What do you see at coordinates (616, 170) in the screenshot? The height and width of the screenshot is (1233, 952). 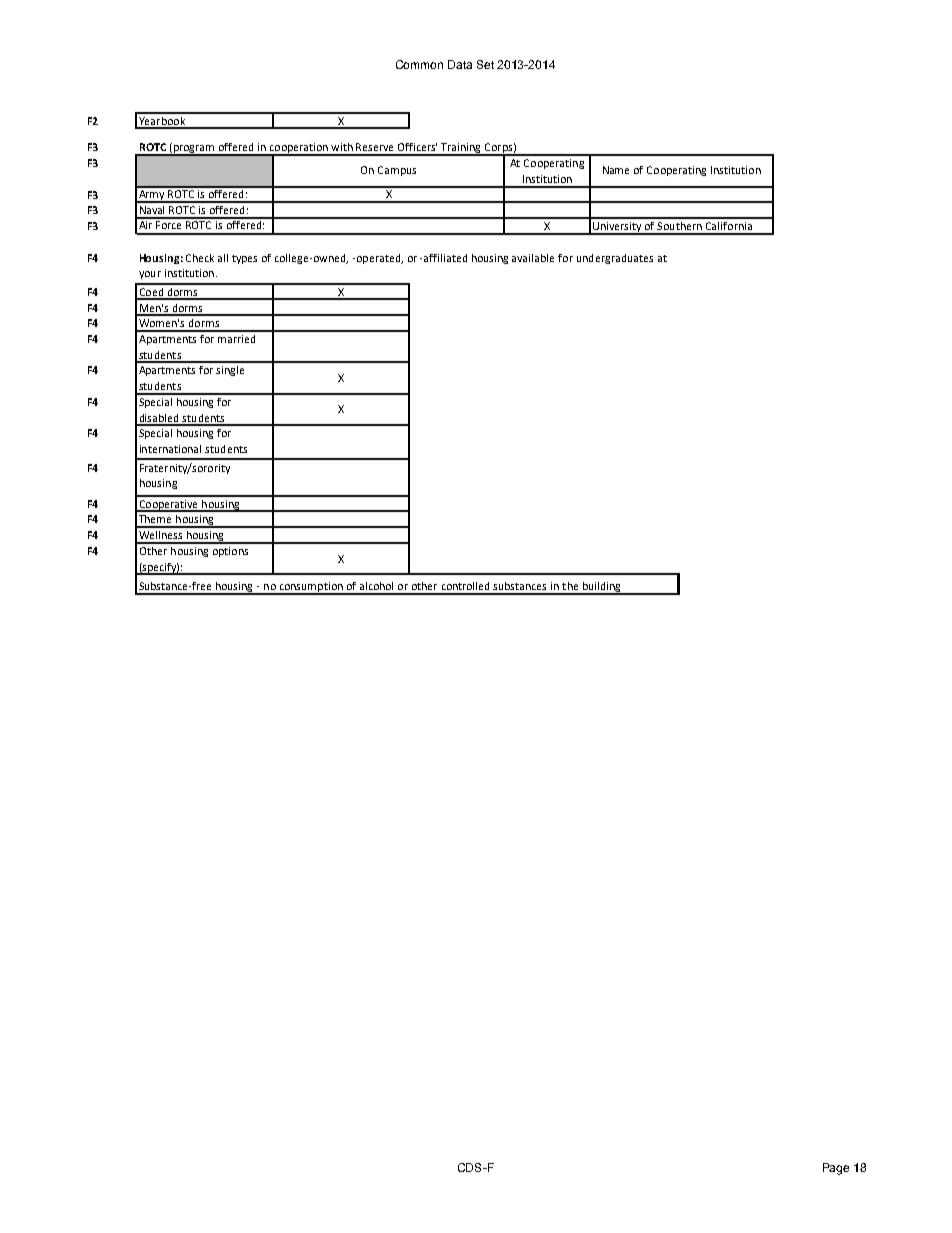 I see `Name` at bounding box center [616, 170].
